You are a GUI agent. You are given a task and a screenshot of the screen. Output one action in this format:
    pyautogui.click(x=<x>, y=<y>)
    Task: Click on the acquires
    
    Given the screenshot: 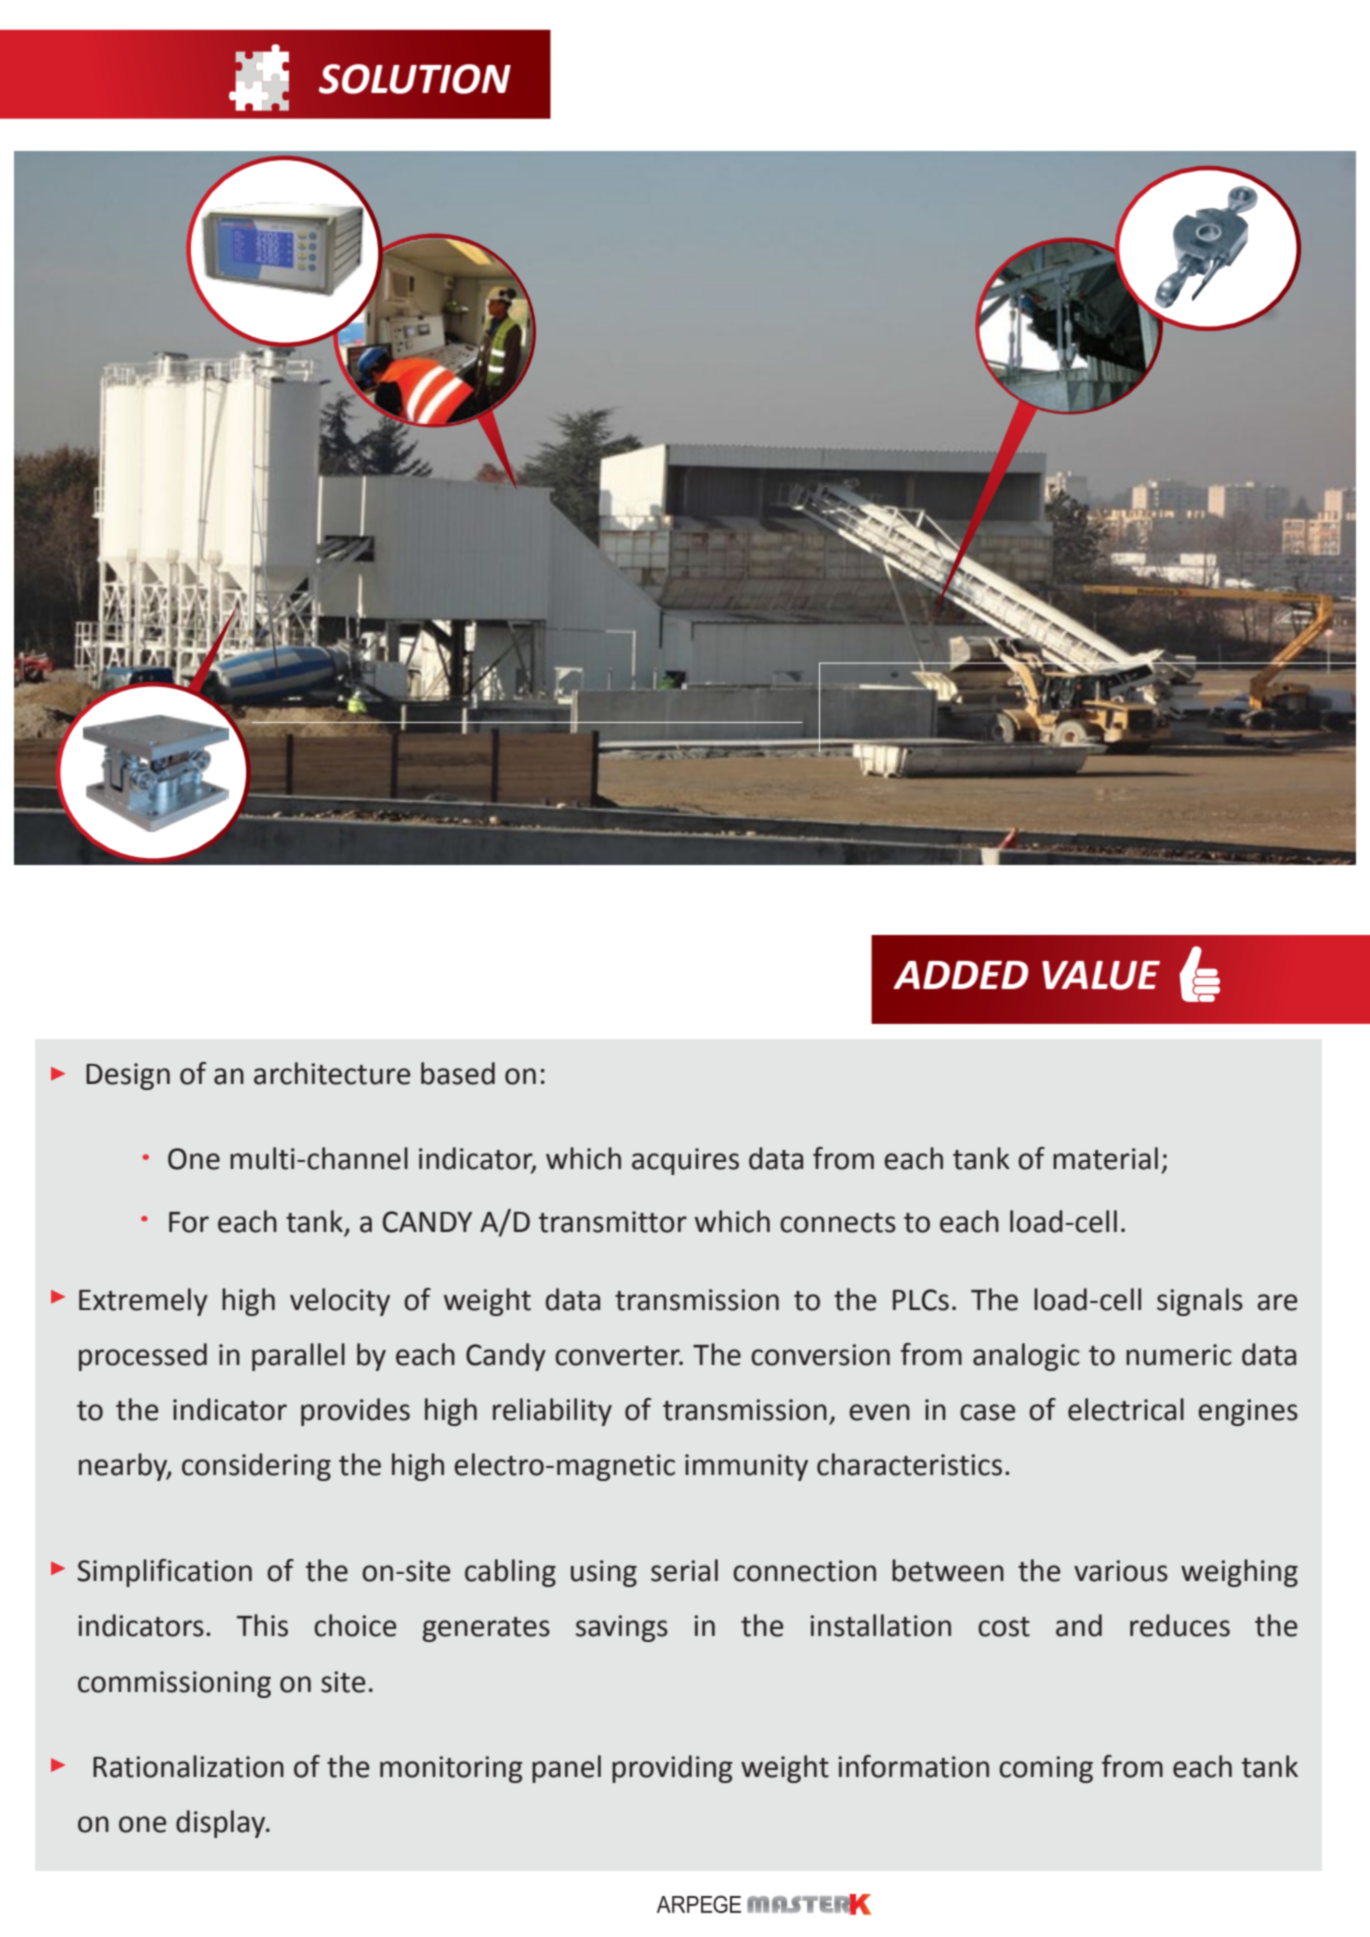 What is the action you would take?
    pyautogui.click(x=685, y=1161)
